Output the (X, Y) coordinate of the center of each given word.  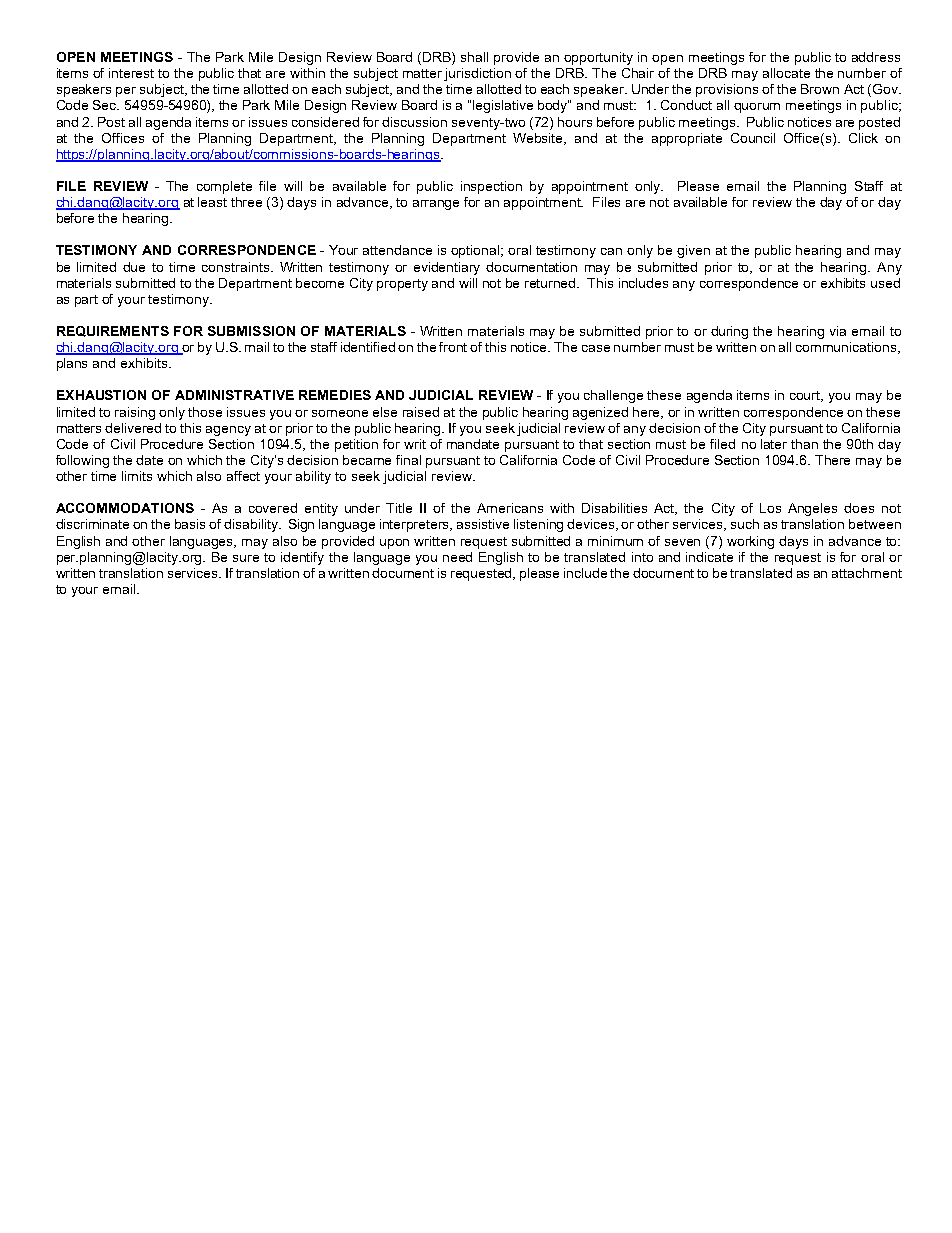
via (838, 331)
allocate (786, 73)
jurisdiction (477, 74)
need (457, 557)
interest (131, 73)
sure (246, 558)
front (455, 347)
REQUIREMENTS (113, 331)
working (750, 542)
